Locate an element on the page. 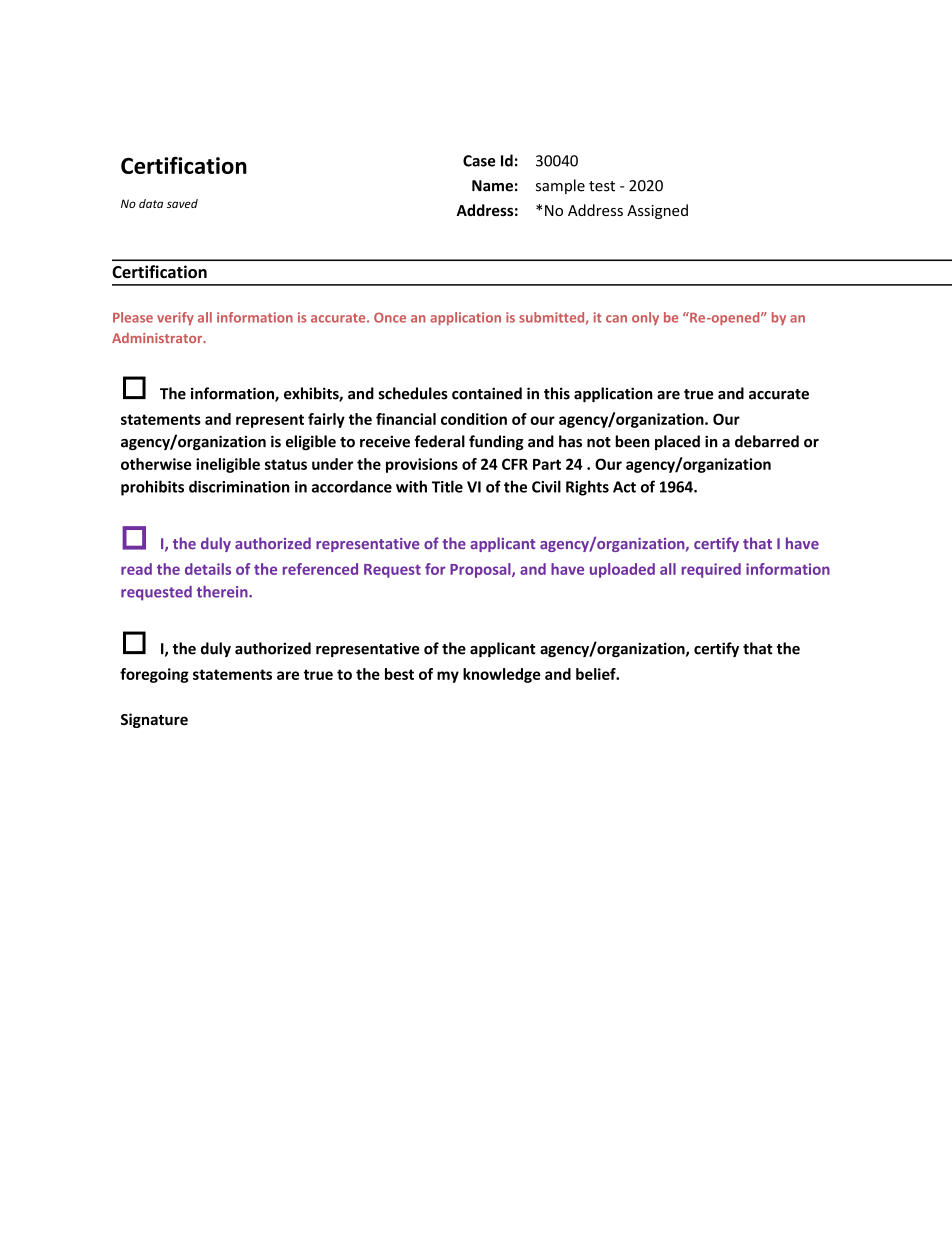  test is located at coordinates (602, 186).
